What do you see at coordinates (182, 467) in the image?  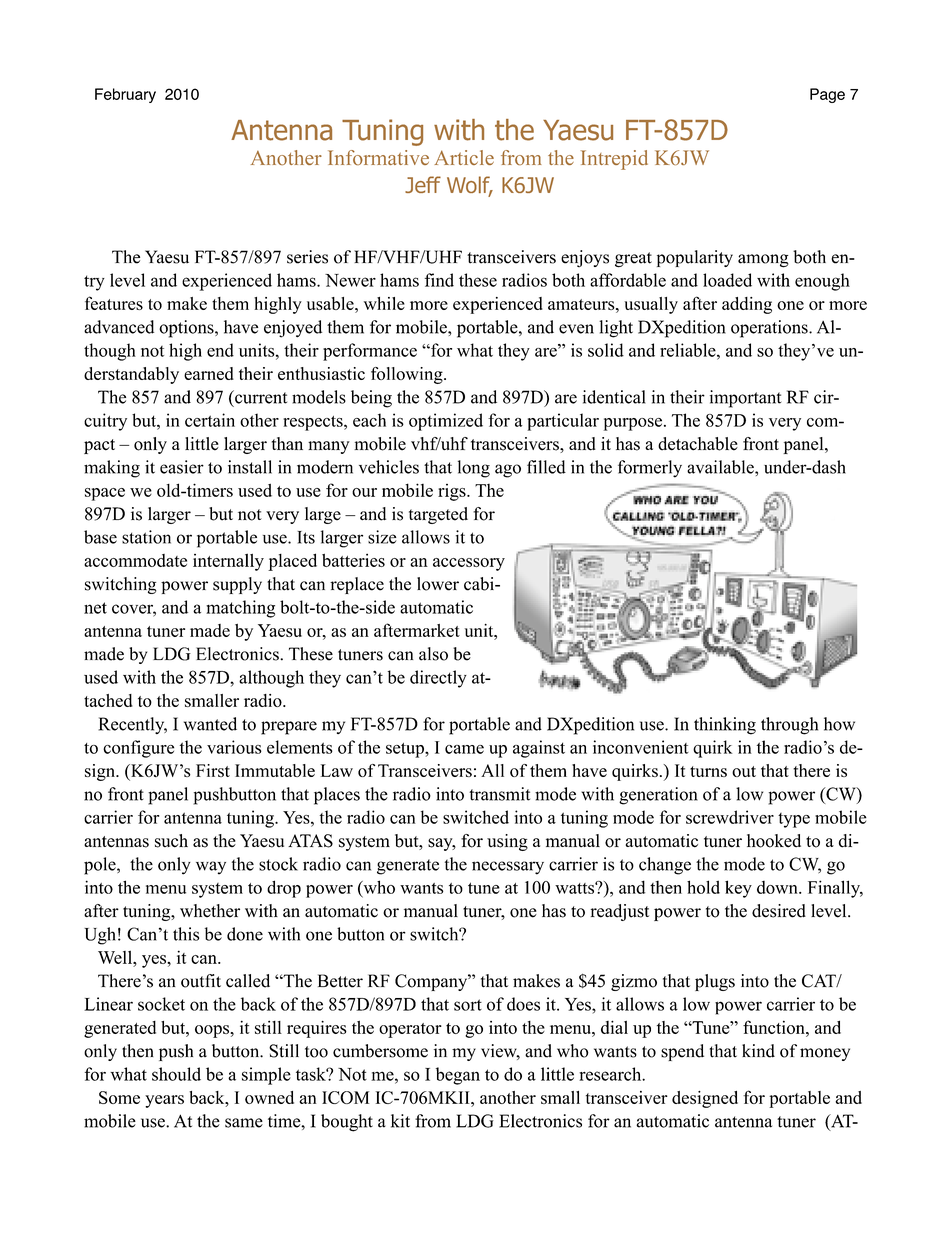 I see `easier` at bounding box center [182, 467].
